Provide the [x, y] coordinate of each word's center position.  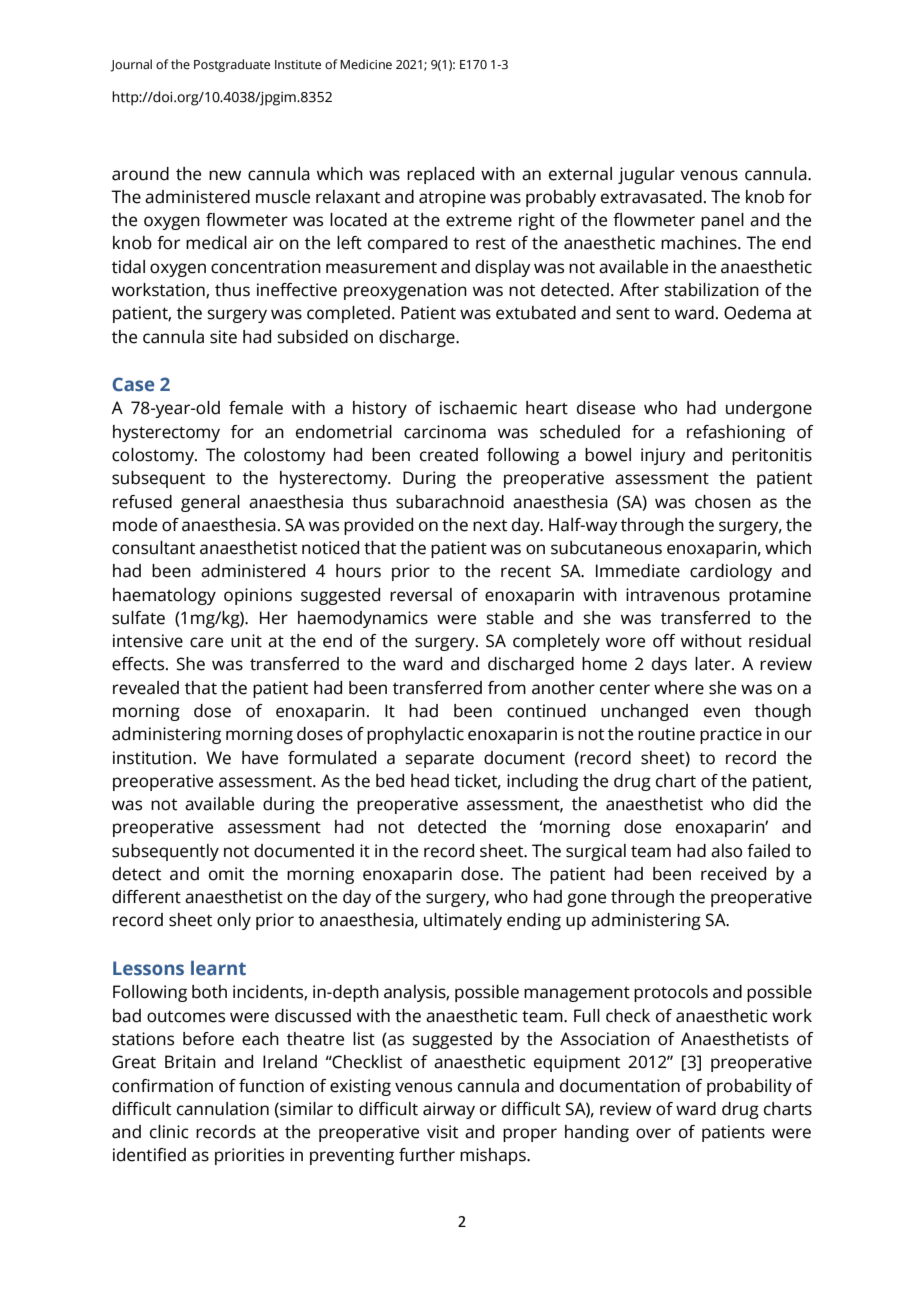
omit [226, 874]
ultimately [463, 921]
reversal [421, 595]
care [206, 642]
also [726, 851]
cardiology [731, 572]
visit [442, 1132]
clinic [169, 1132]
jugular [646, 175]
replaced [440, 175]
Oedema [757, 313]
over [653, 1133]
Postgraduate [232, 65]
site [223, 337]
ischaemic [478, 408]
